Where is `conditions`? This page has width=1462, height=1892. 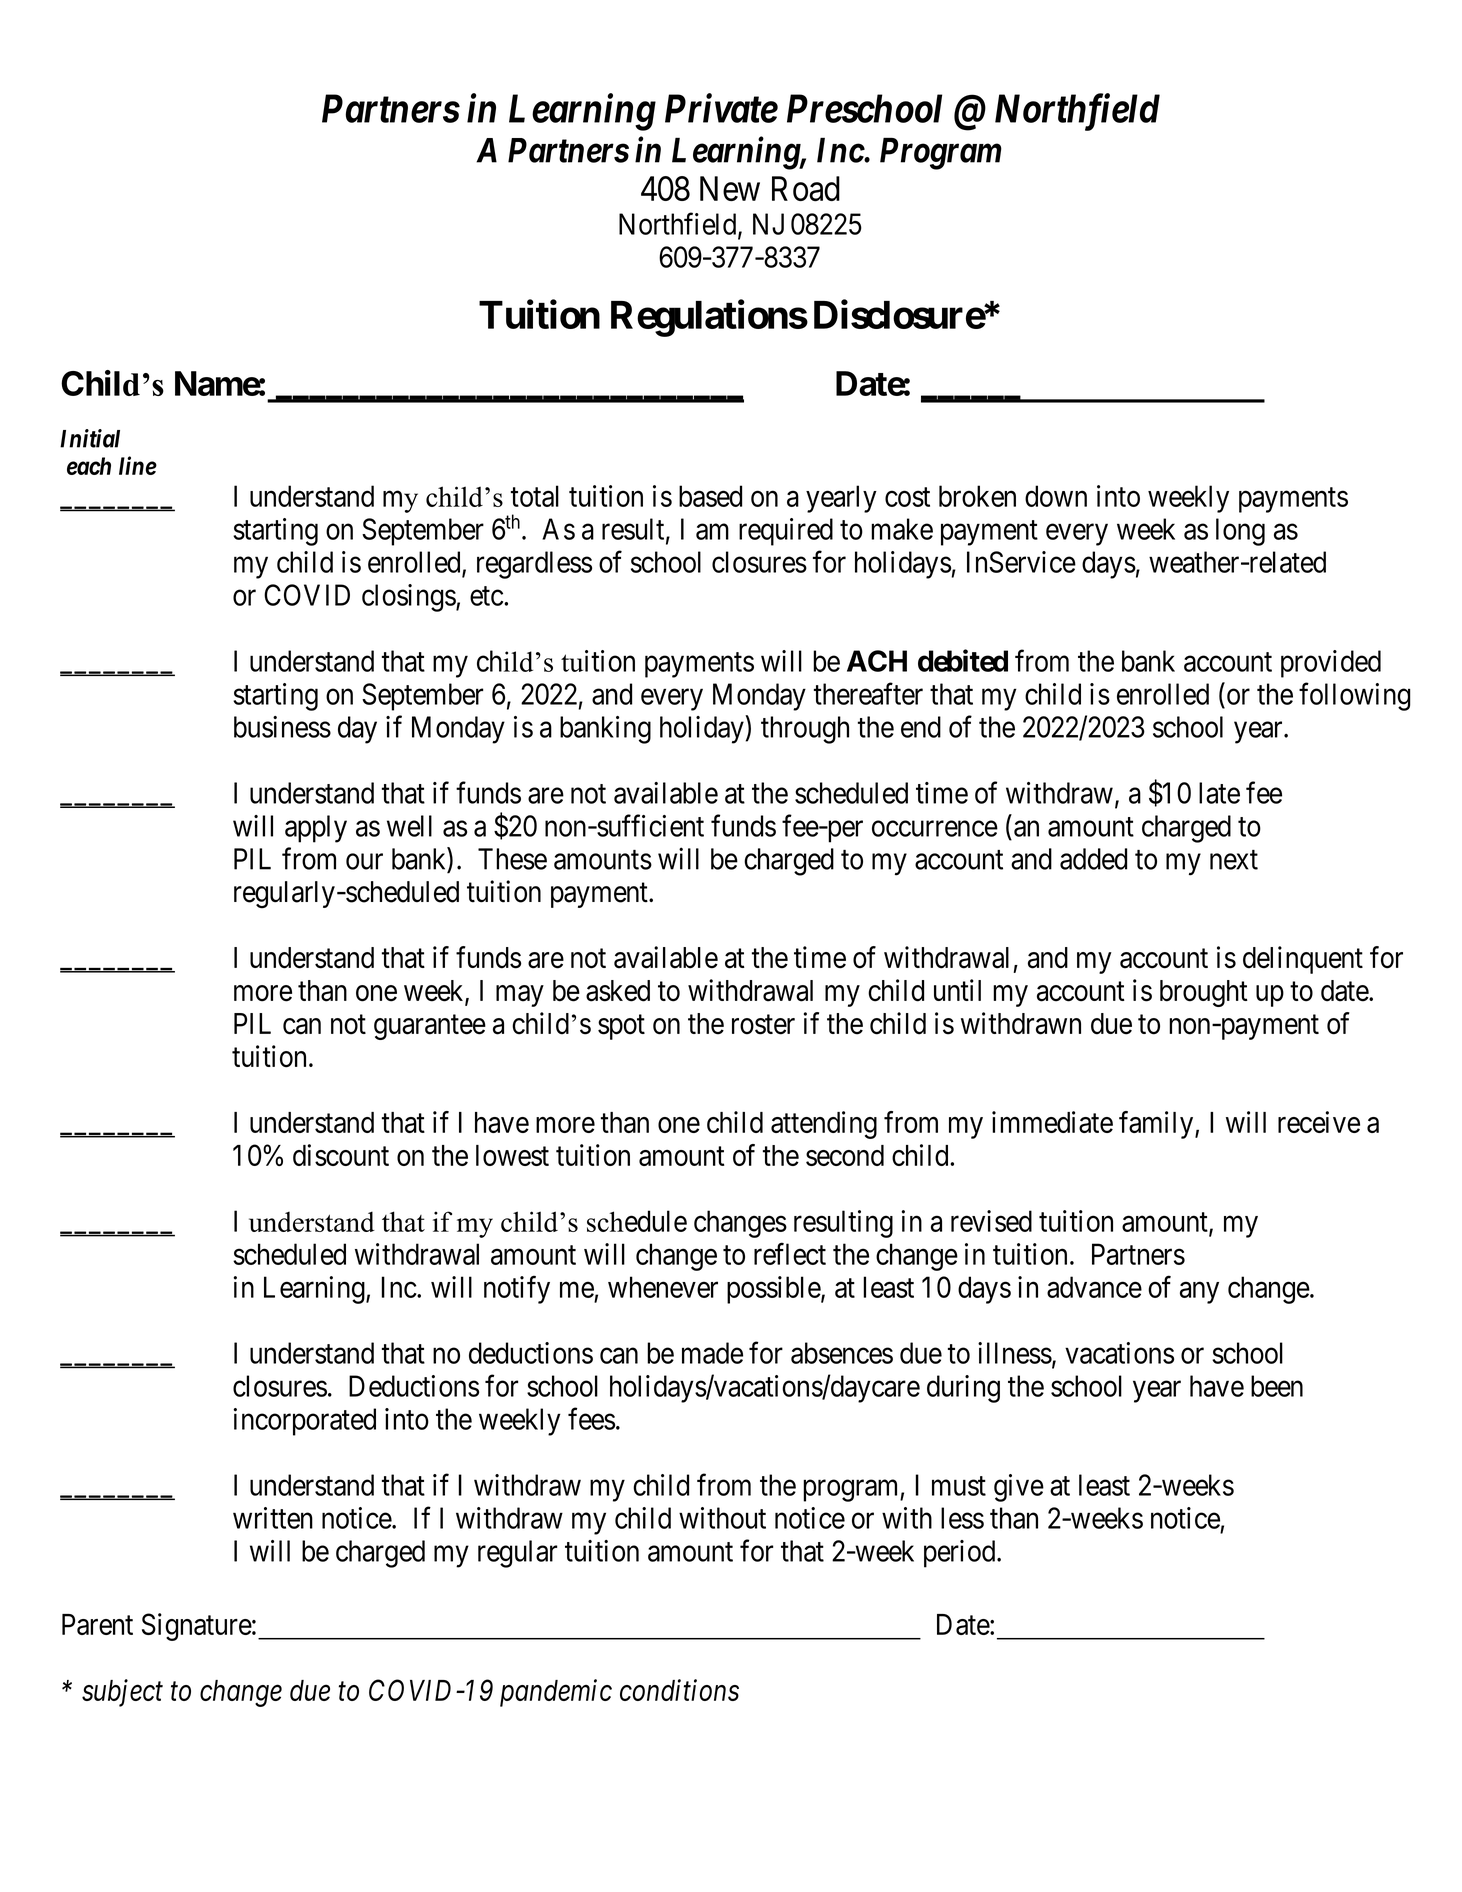
conditions is located at coordinates (679, 1690).
